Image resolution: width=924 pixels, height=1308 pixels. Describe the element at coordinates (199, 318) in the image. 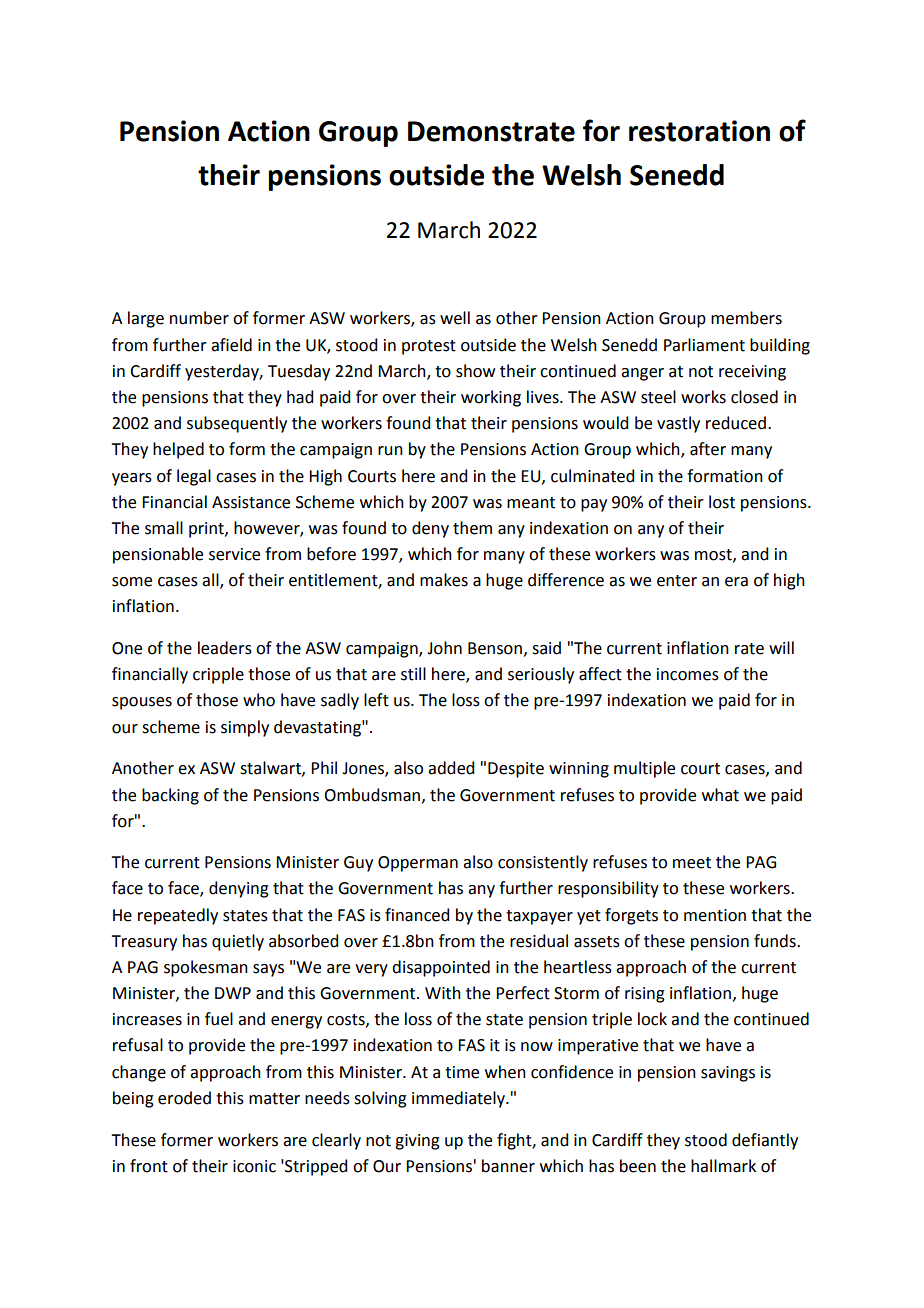

I see `number` at that location.
